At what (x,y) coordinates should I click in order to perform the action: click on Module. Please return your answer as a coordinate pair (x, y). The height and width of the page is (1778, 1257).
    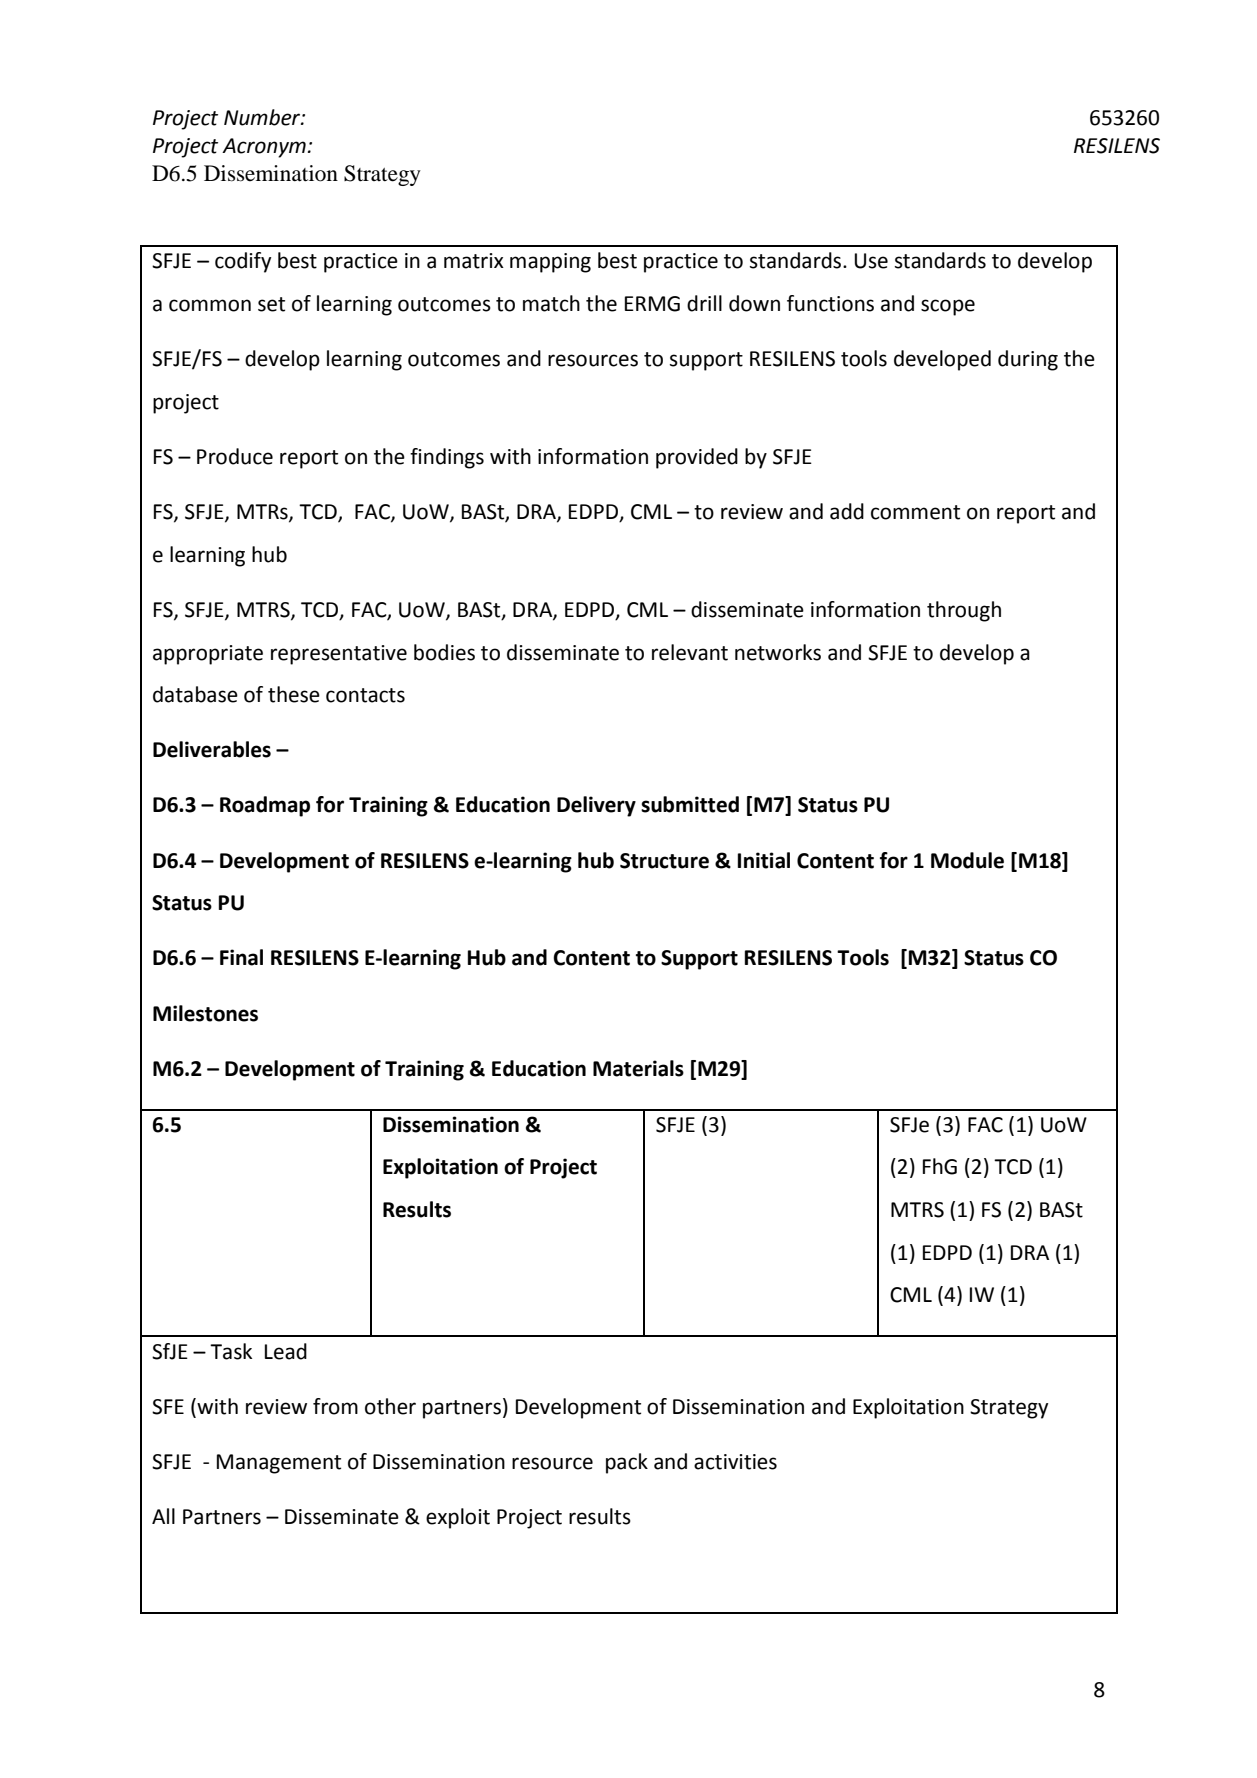
    Looking at the image, I should click on (967, 860).
